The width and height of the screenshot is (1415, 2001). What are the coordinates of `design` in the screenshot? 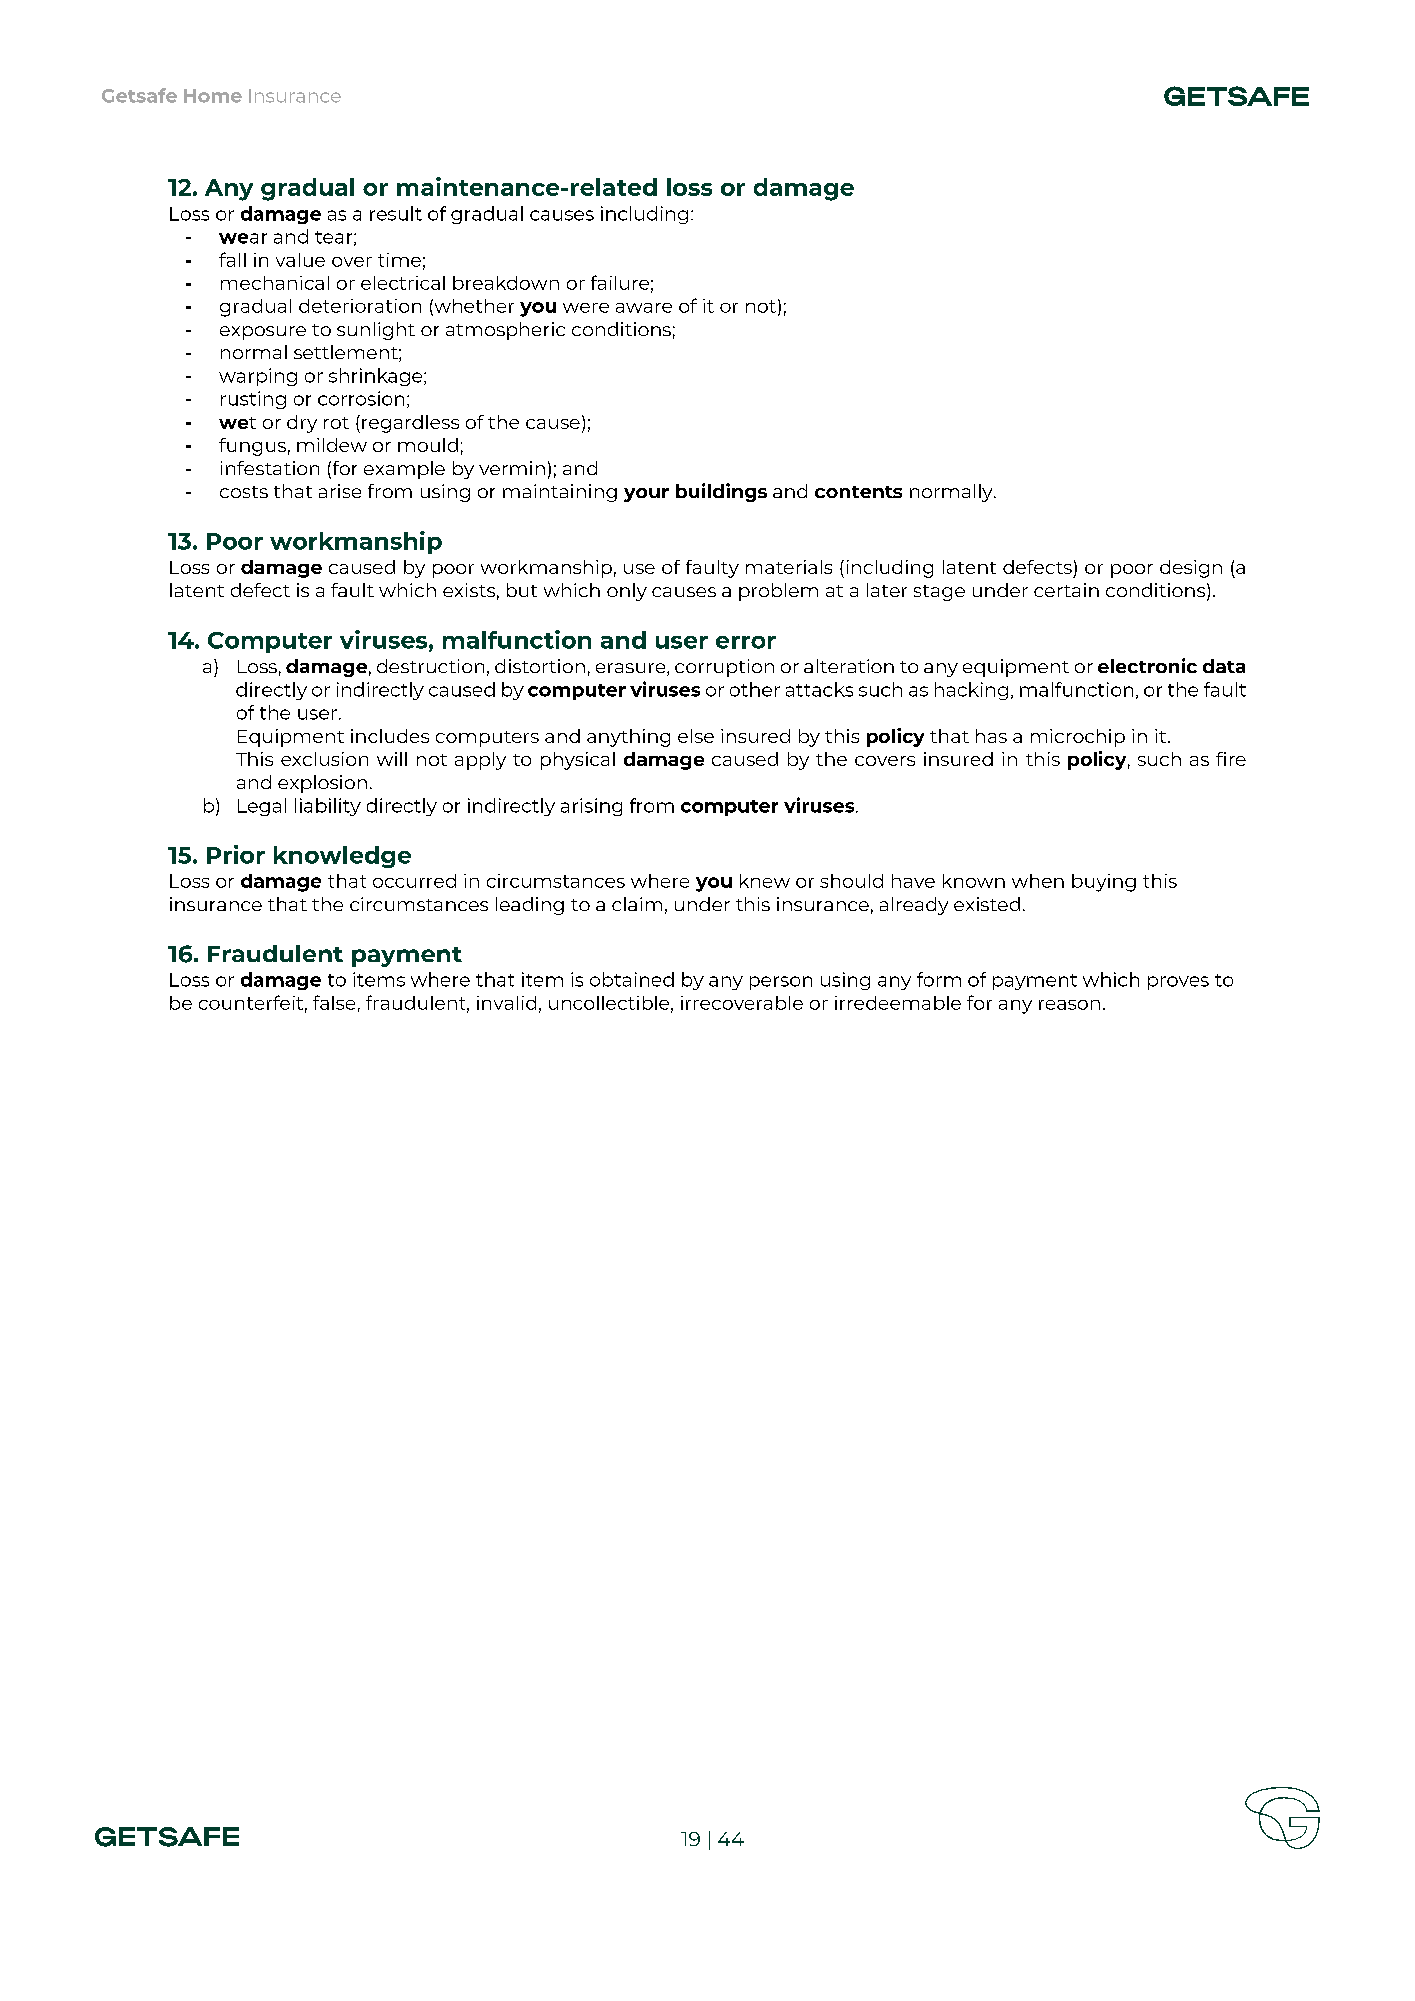 It's located at (1191, 569).
